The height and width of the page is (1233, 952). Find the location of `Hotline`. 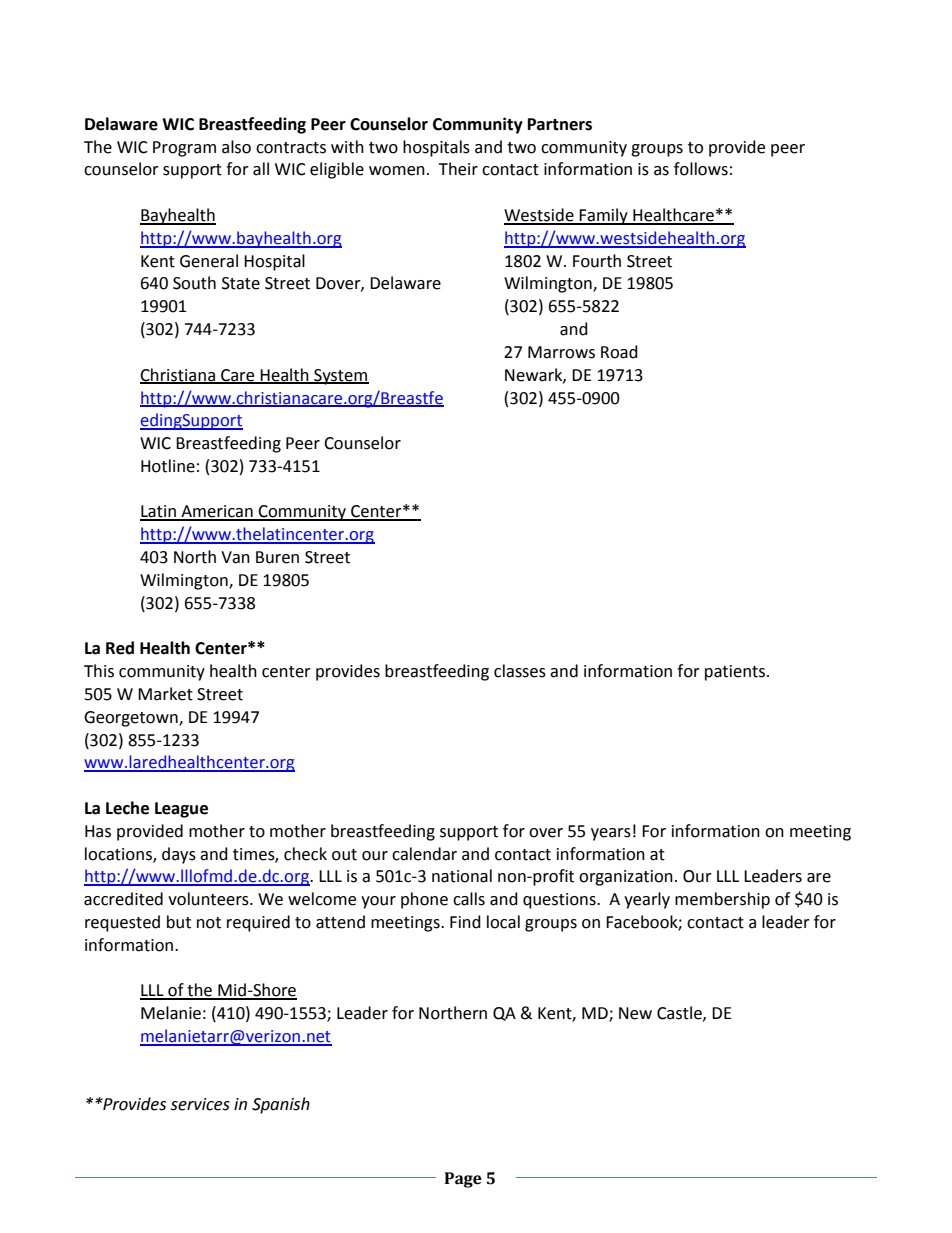

Hotline is located at coordinates (168, 466).
